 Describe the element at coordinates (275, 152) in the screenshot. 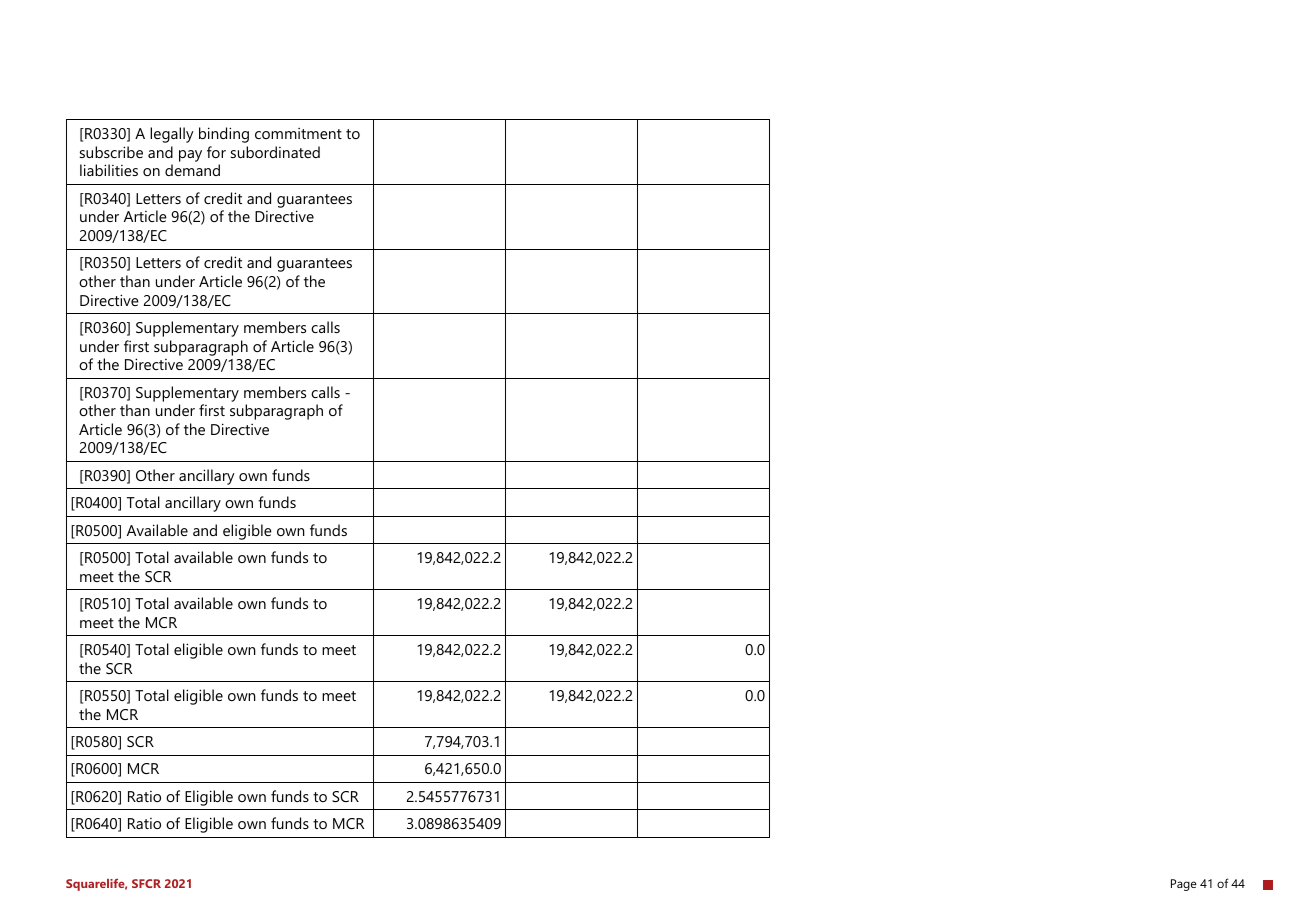

I see `subordinated` at that location.
